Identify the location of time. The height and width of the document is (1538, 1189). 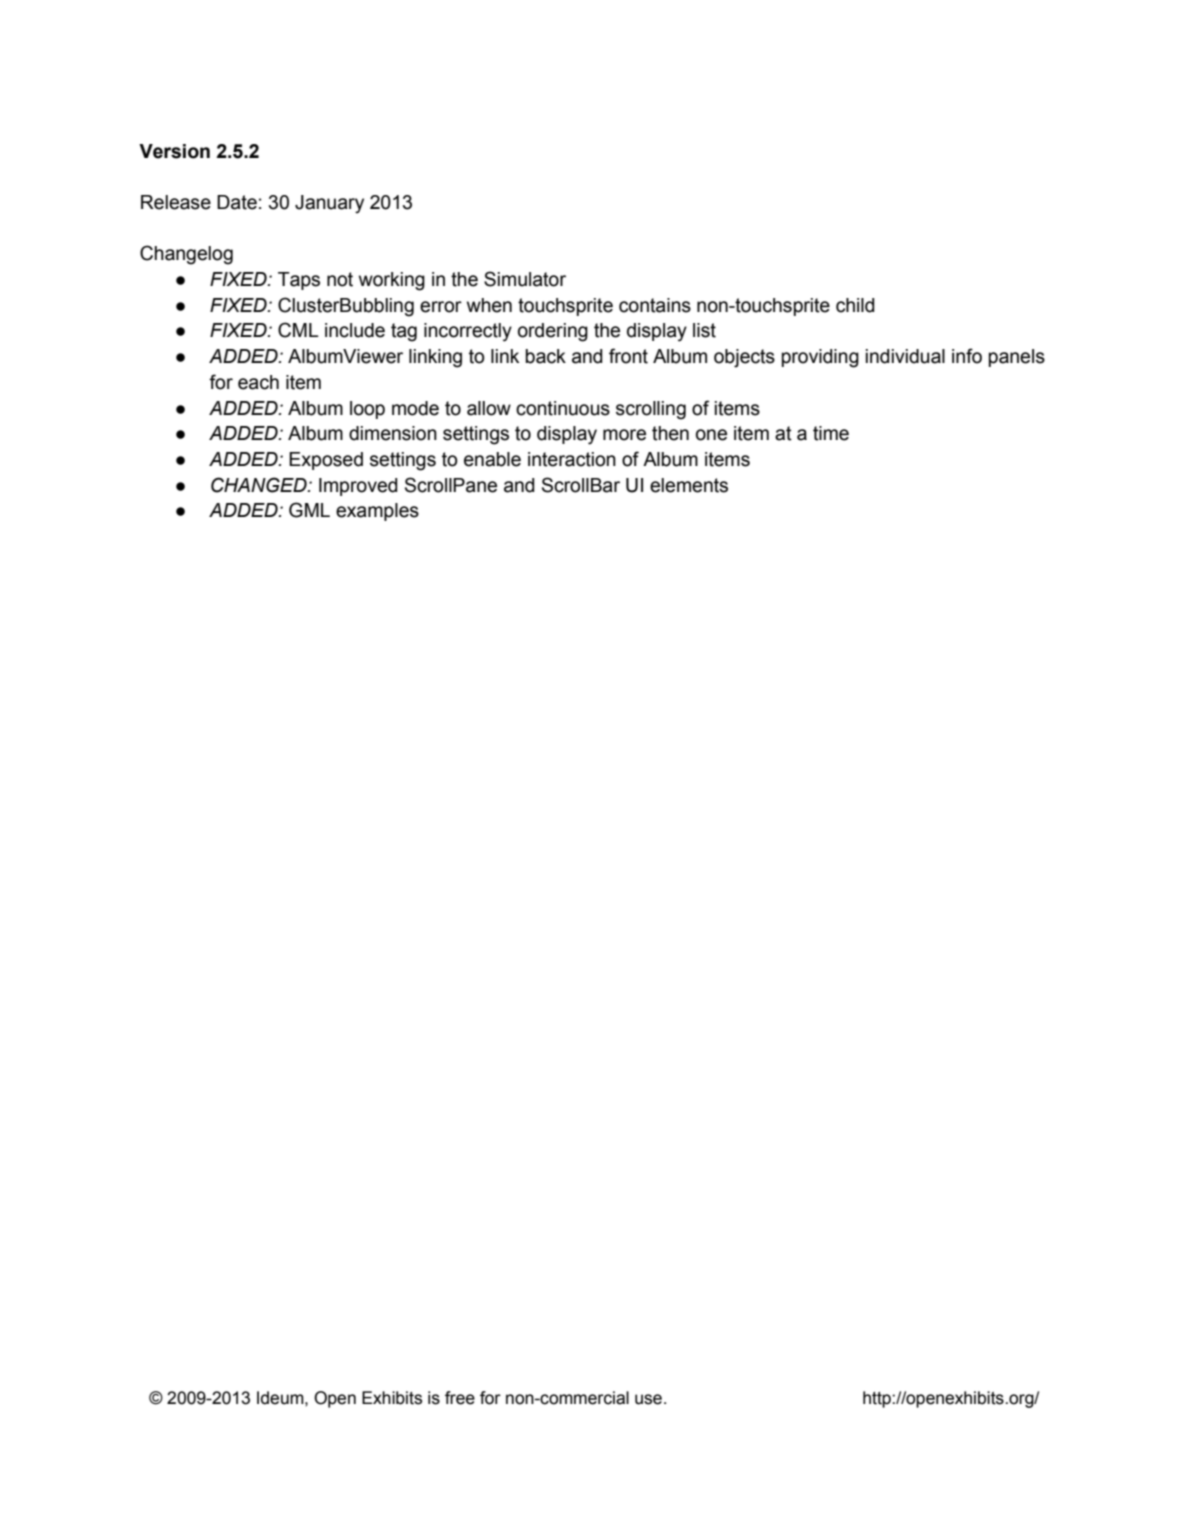
(831, 433).
